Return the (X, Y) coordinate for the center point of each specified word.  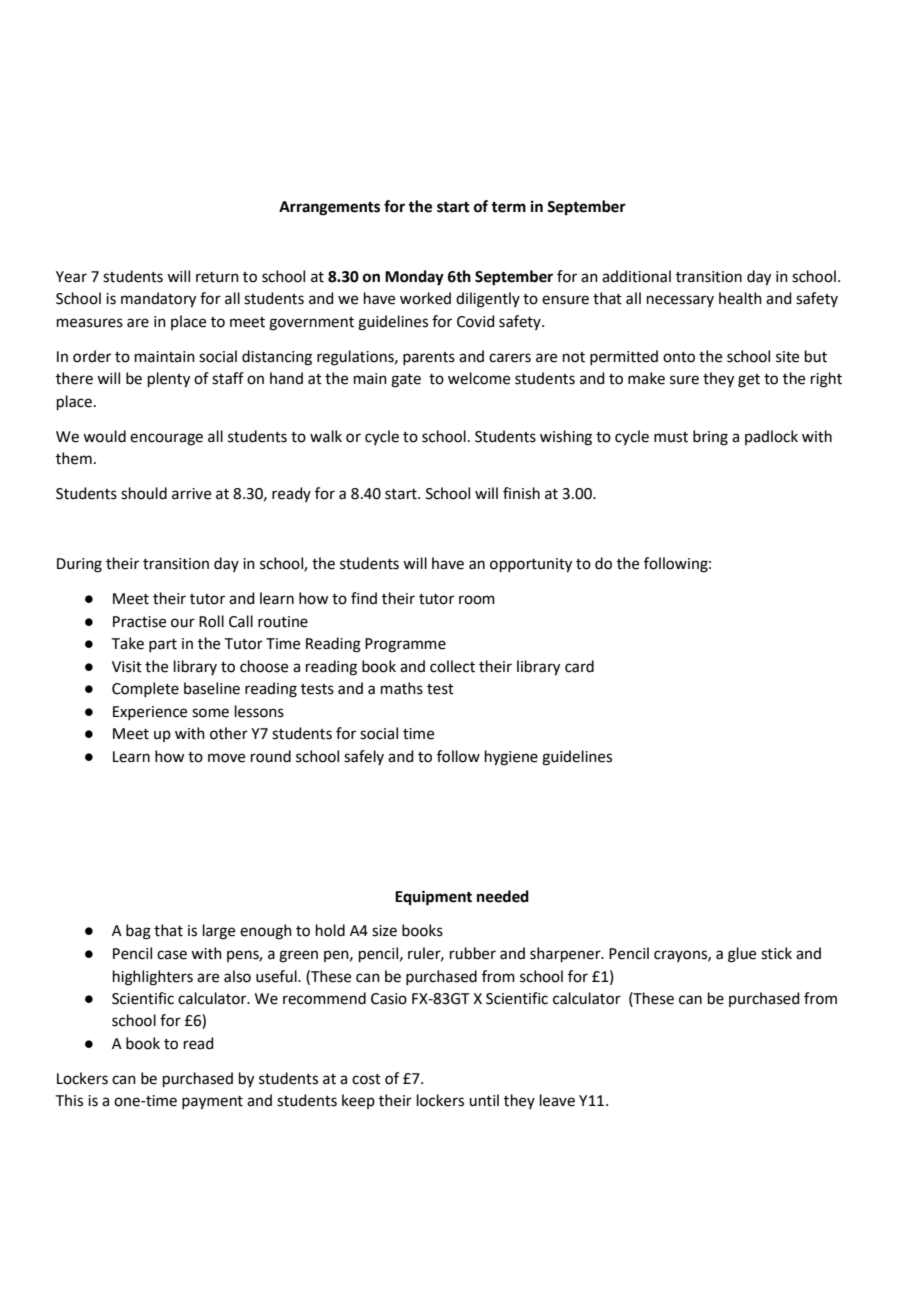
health (740, 298)
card (579, 666)
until (484, 1100)
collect (452, 666)
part (163, 645)
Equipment (433, 898)
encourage (166, 439)
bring (710, 438)
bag (138, 932)
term (508, 207)
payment (212, 1103)
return (217, 277)
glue (742, 955)
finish (521, 493)
